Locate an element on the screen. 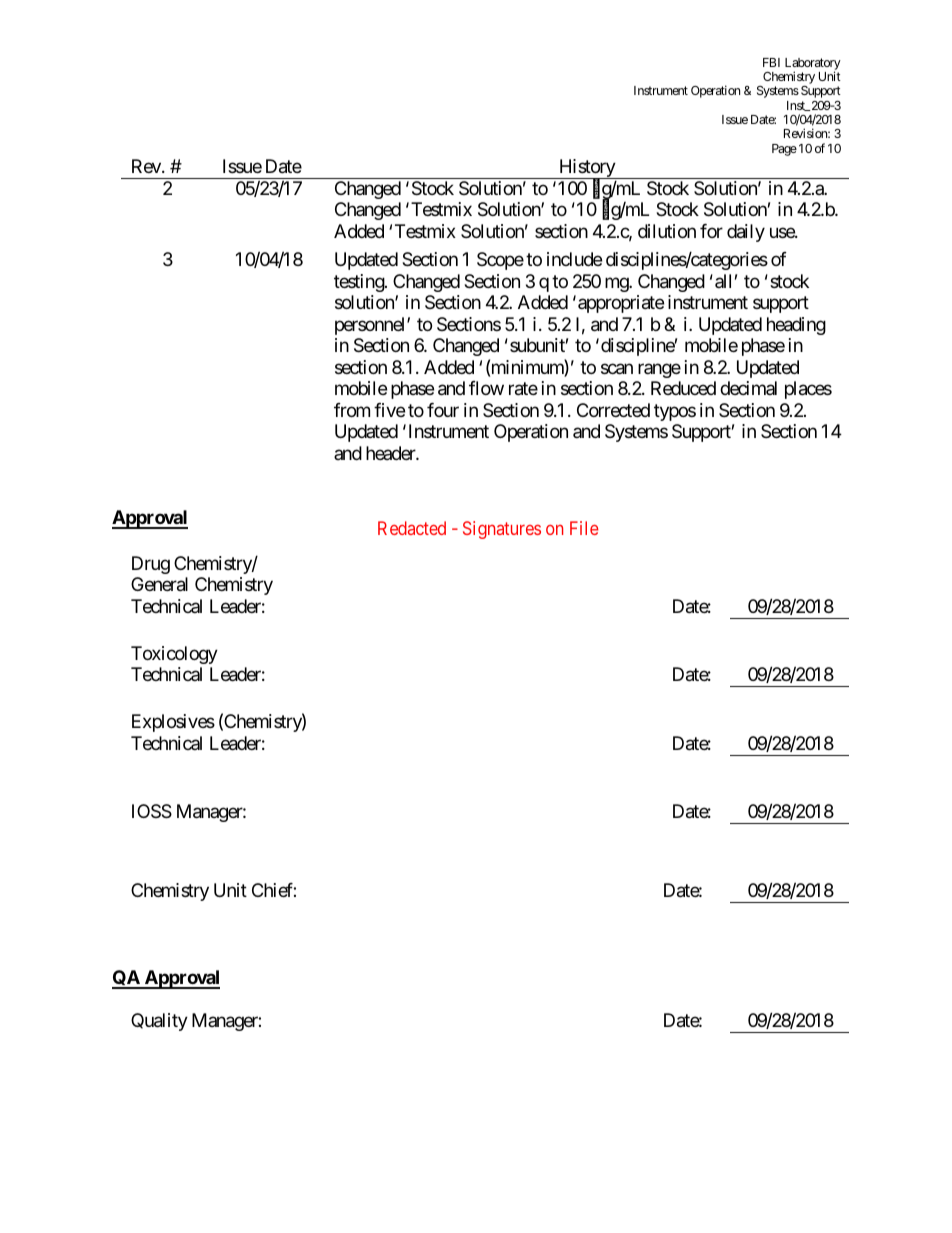  personnel is located at coordinates (371, 326).
